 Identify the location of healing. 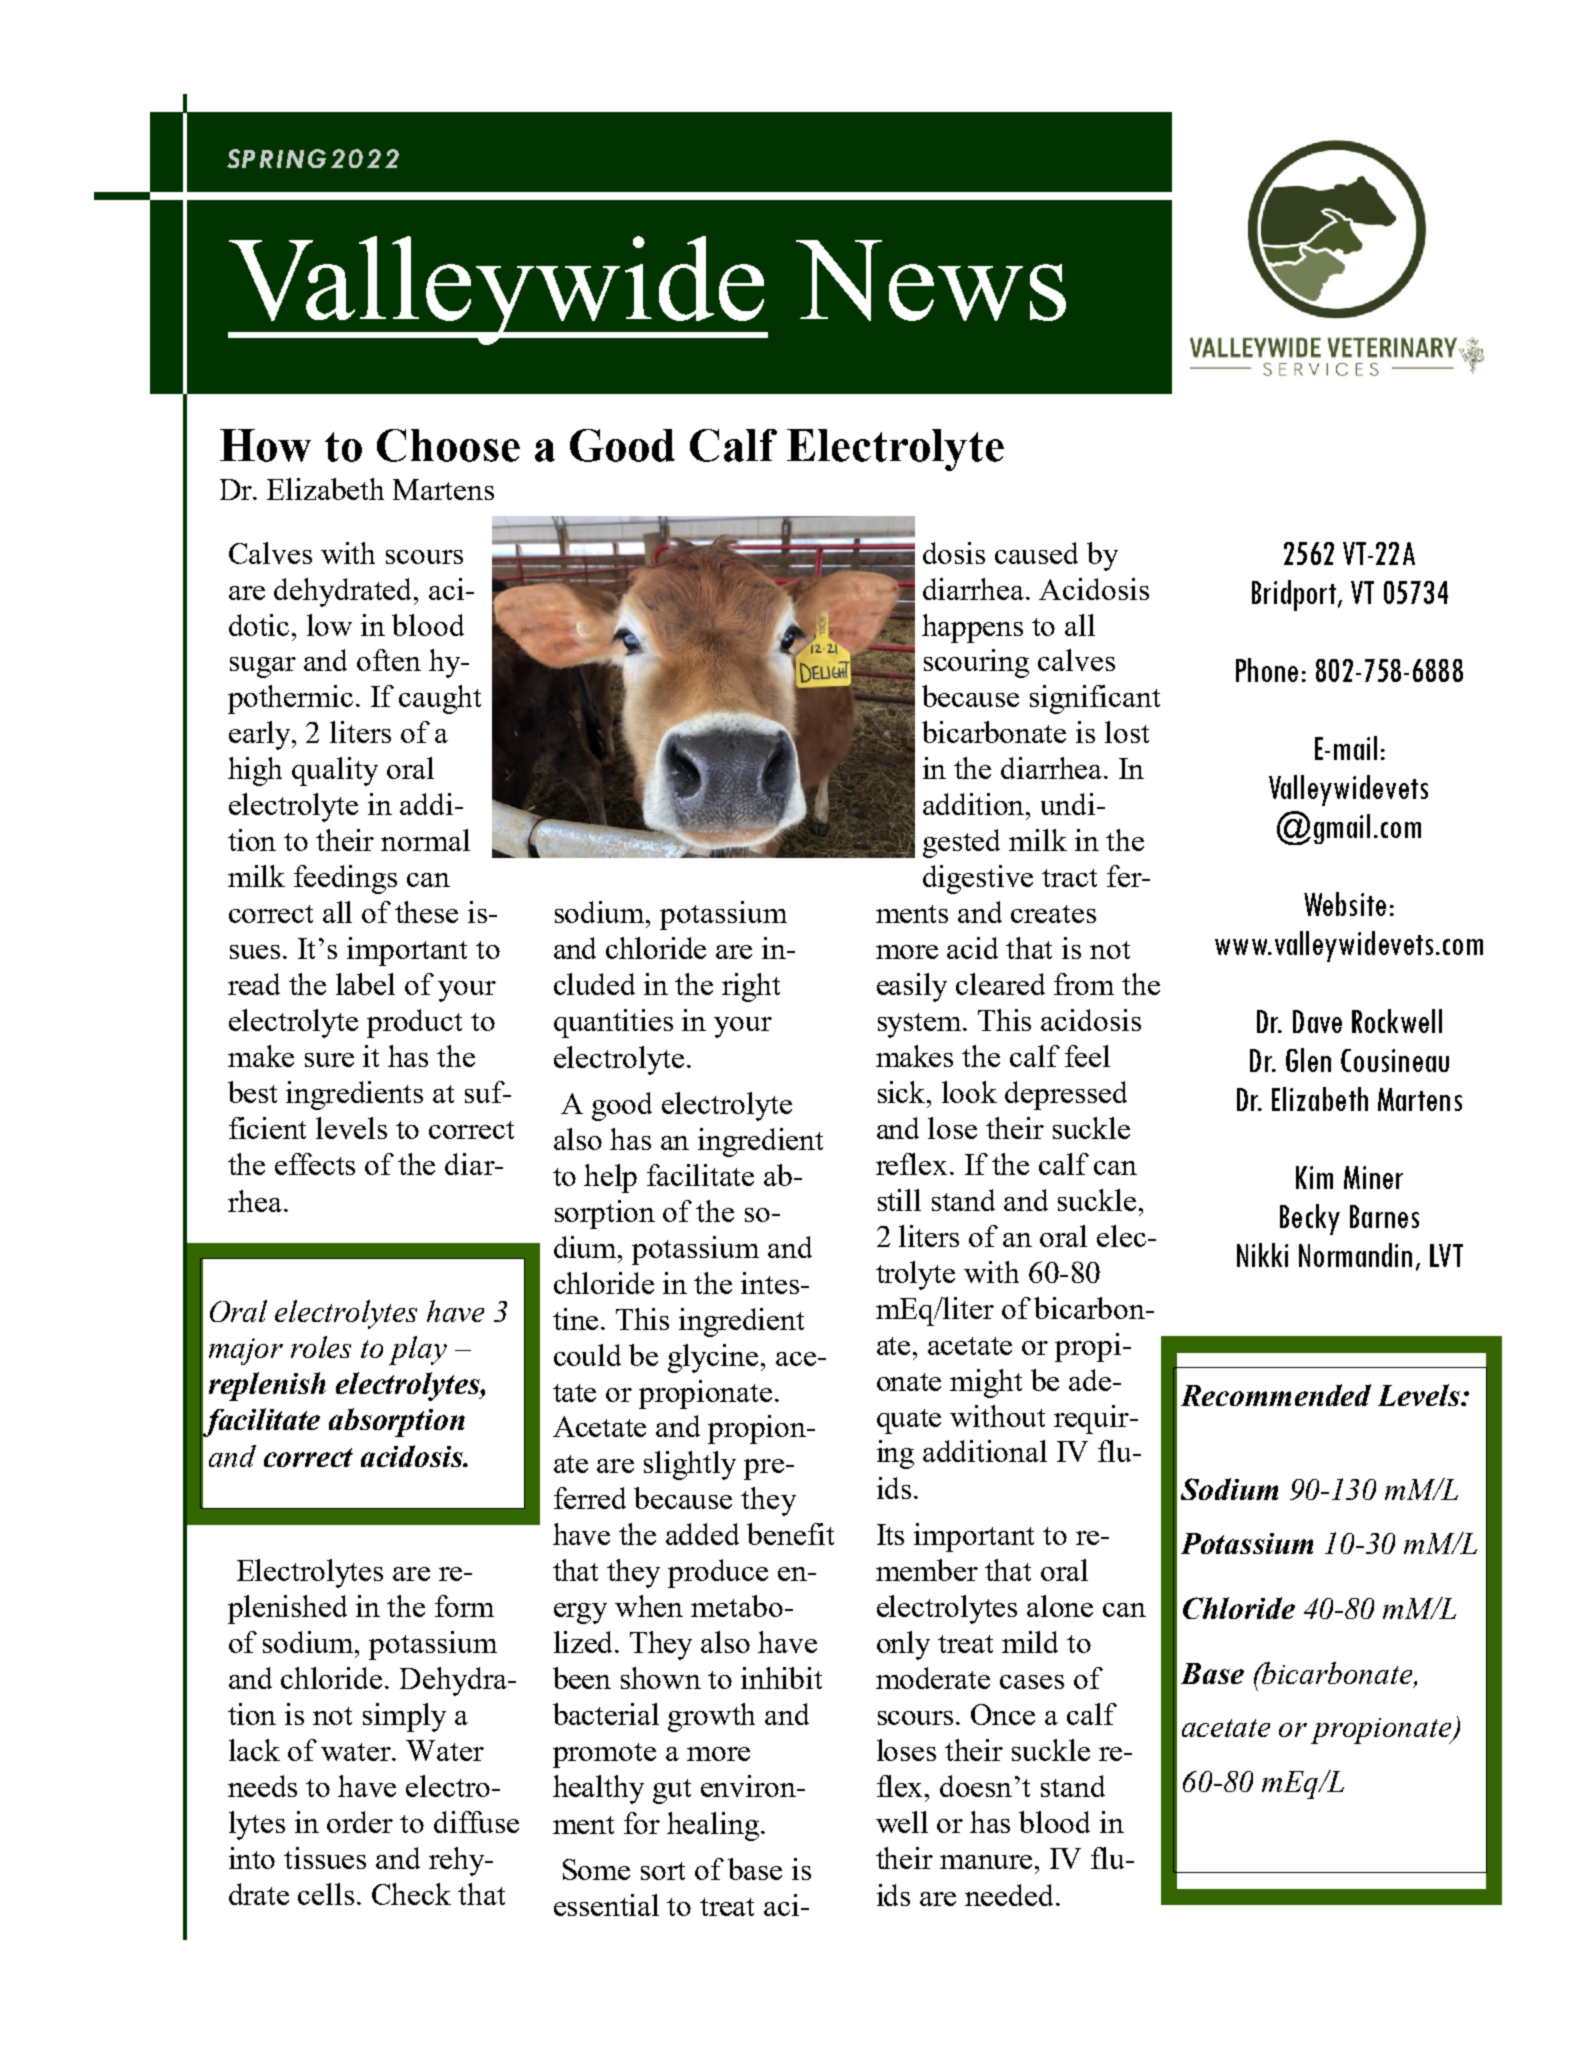
(714, 1826).
